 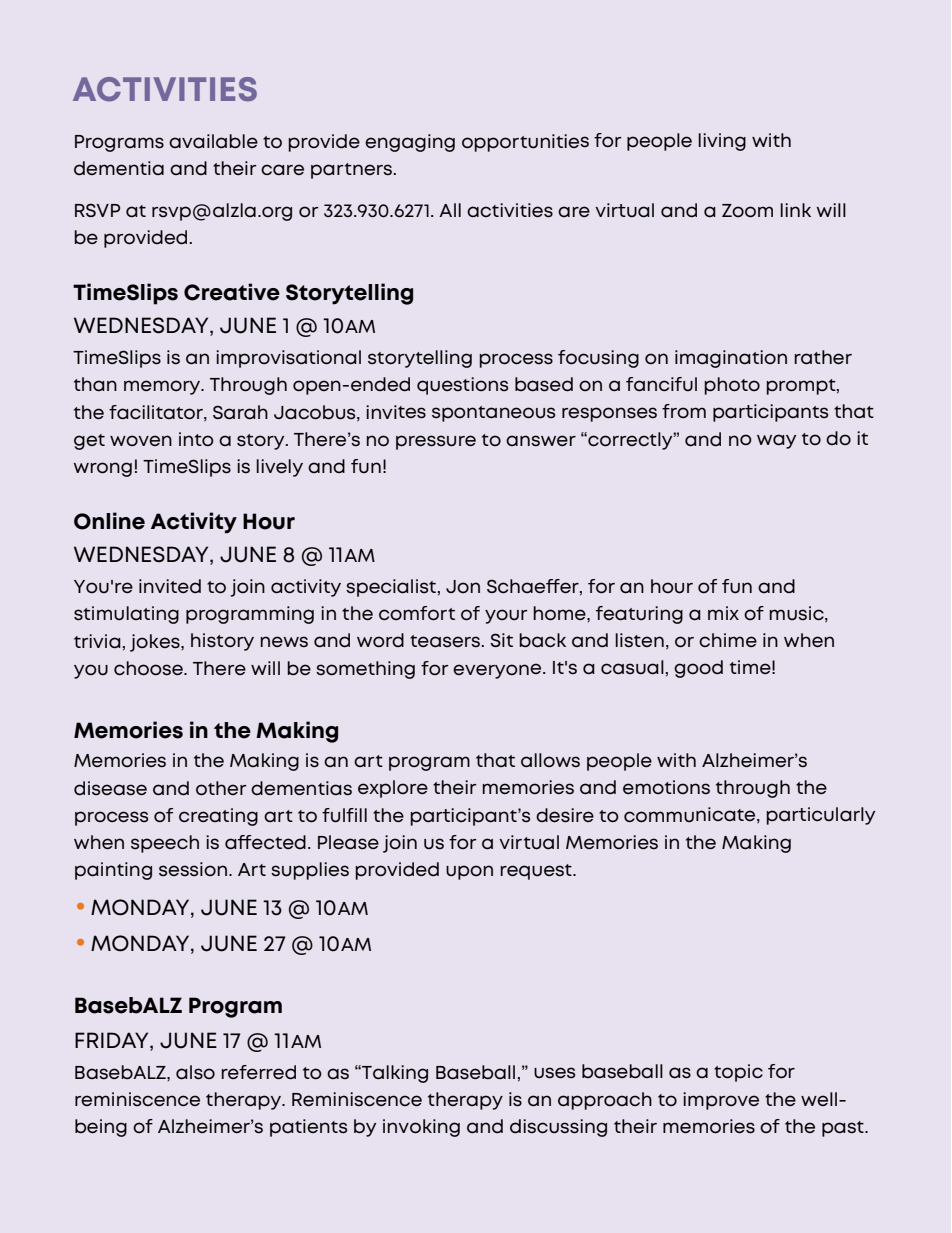 What do you see at coordinates (421, 1128) in the screenshot?
I see `invoking` at bounding box center [421, 1128].
